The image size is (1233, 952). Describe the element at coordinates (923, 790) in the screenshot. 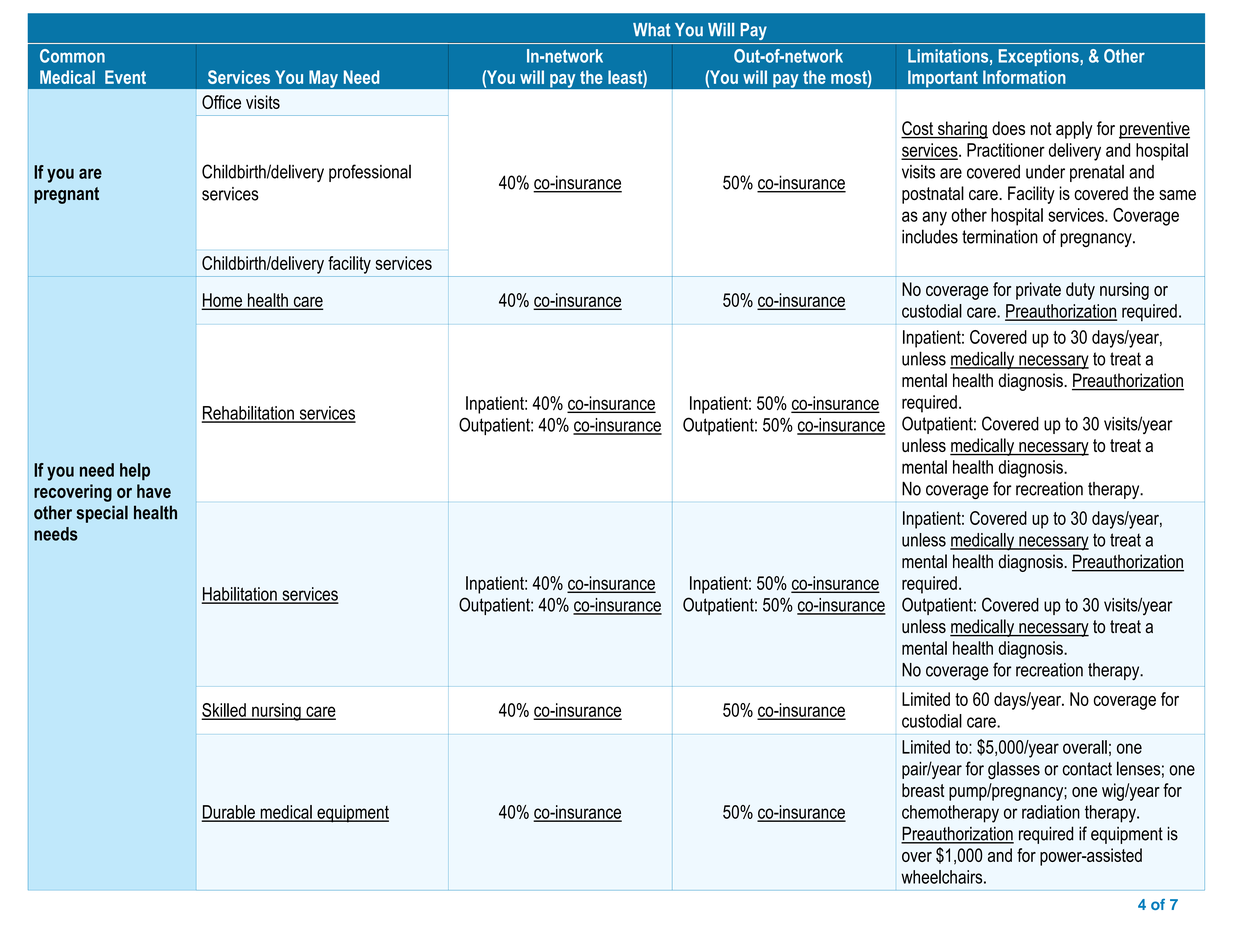

I see `breast` at that location.
